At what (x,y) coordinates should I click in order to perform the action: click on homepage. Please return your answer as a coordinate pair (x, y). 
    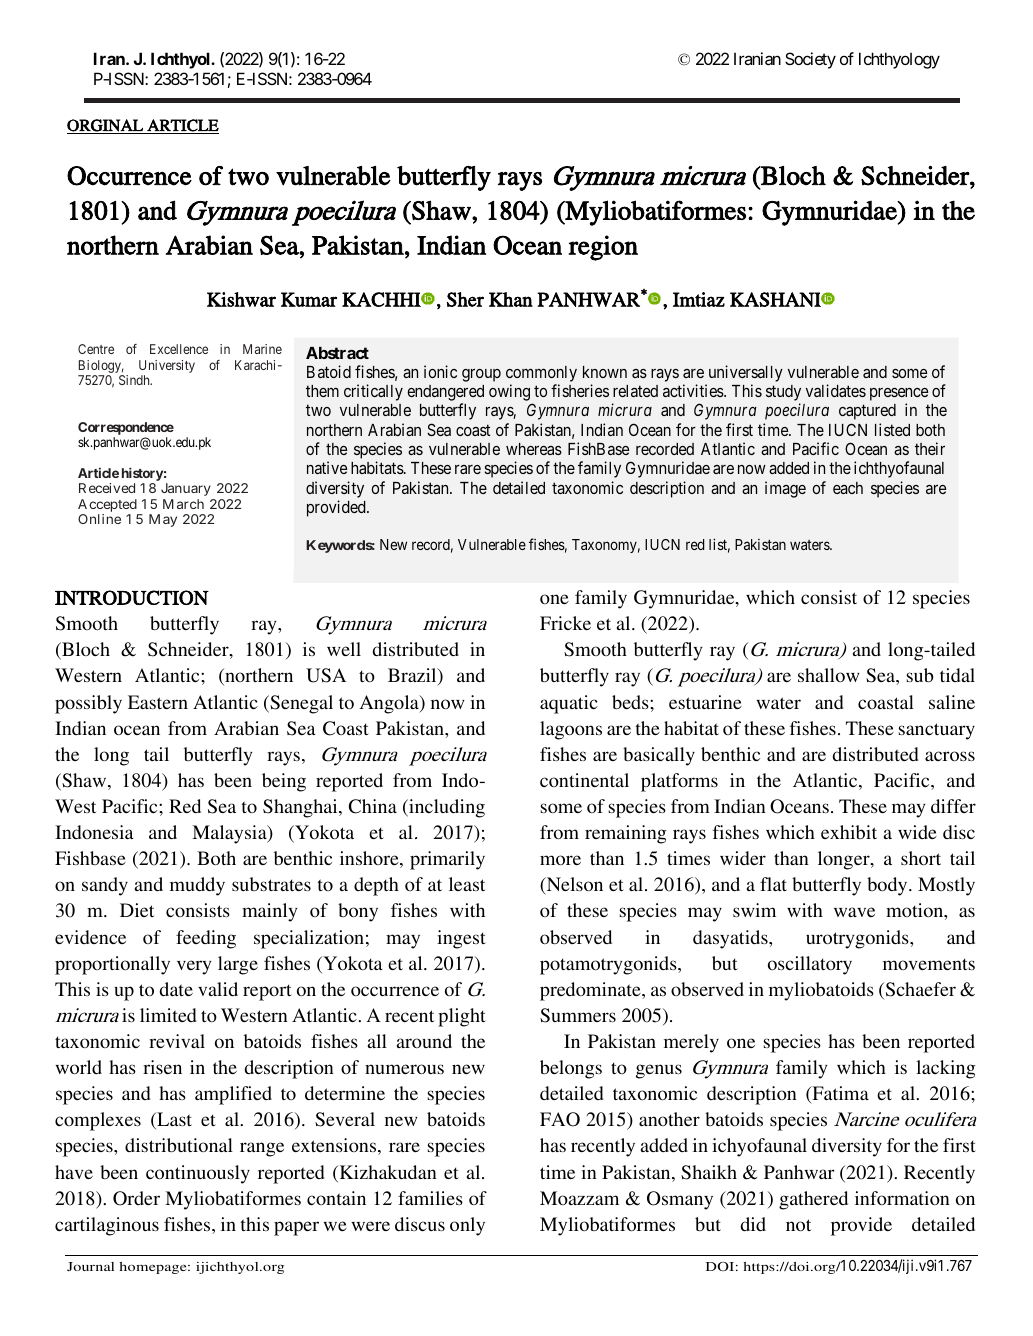
    Looking at the image, I should click on (154, 1268).
